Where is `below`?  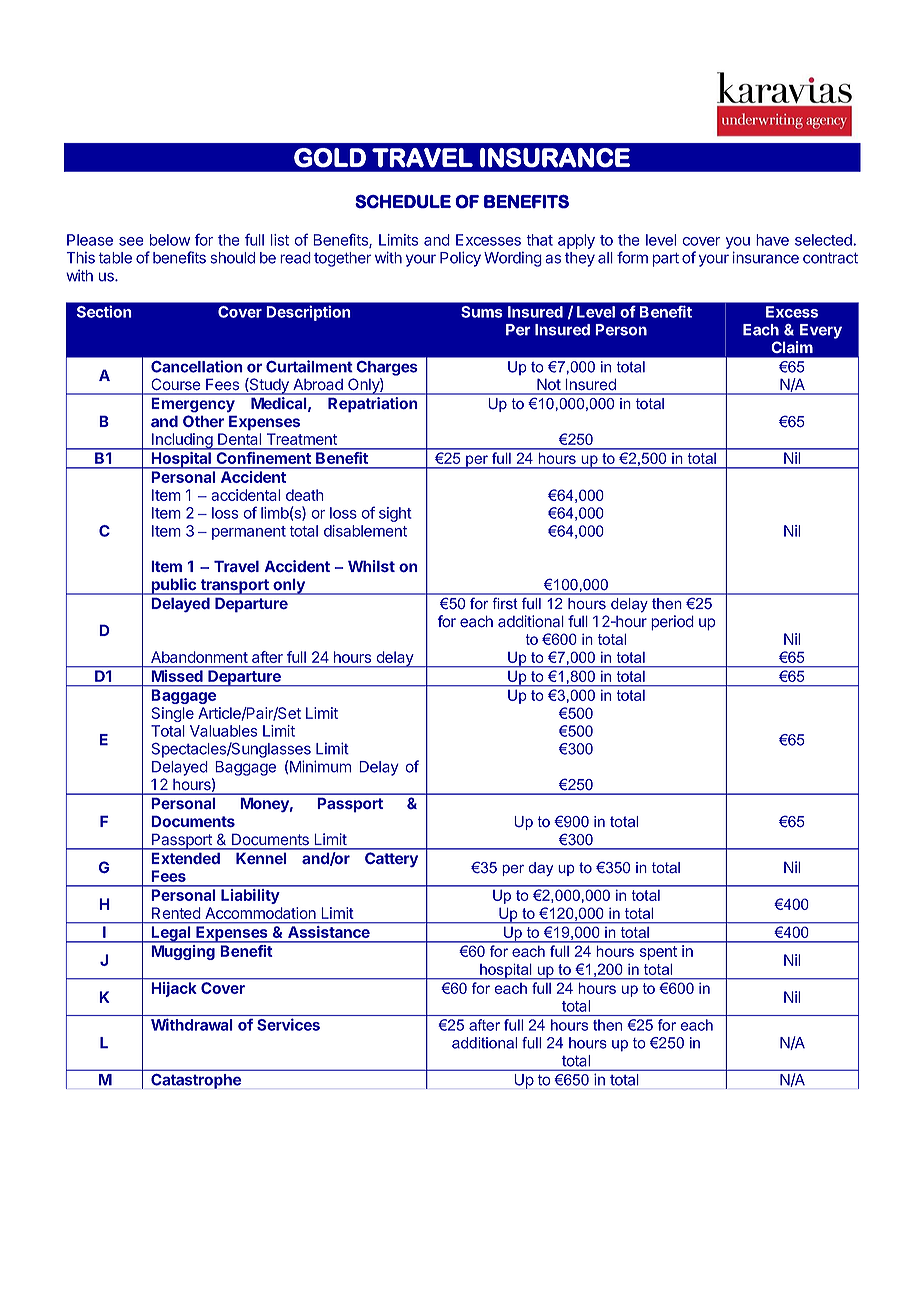 below is located at coordinates (170, 240).
